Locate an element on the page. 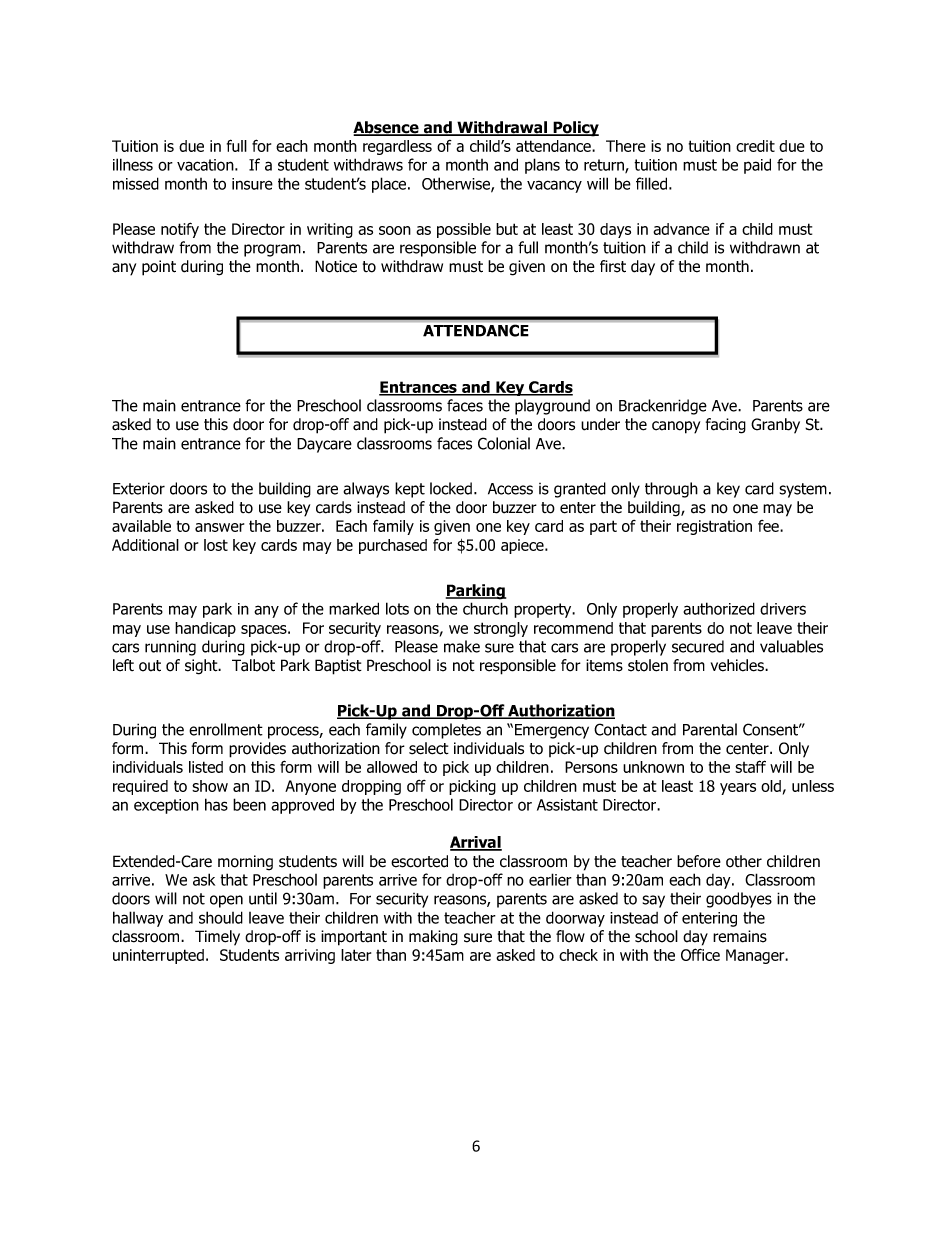 The image size is (952, 1233). first is located at coordinates (613, 266).
